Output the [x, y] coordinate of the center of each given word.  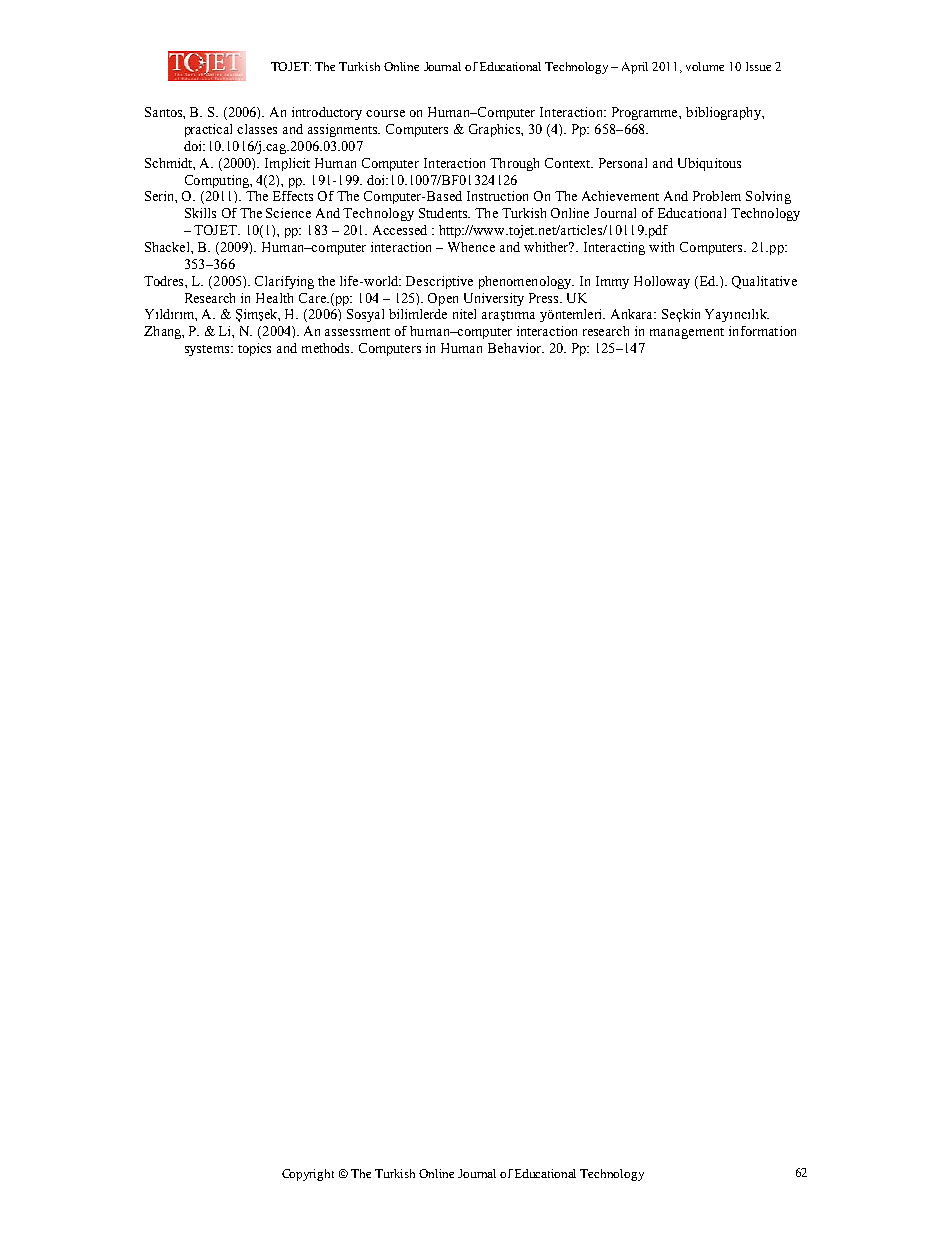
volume [705, 66]
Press [545, 298]
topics [254, 349]
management [687, 333]
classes [257, 129]
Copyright [308, 1175]
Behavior [516, 348]
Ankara [633, 314]
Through [514, 164]
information [762, 331]
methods [327, 348]
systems [208, 350]
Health [274, 298]
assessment [357, 332]
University [494, 299]
